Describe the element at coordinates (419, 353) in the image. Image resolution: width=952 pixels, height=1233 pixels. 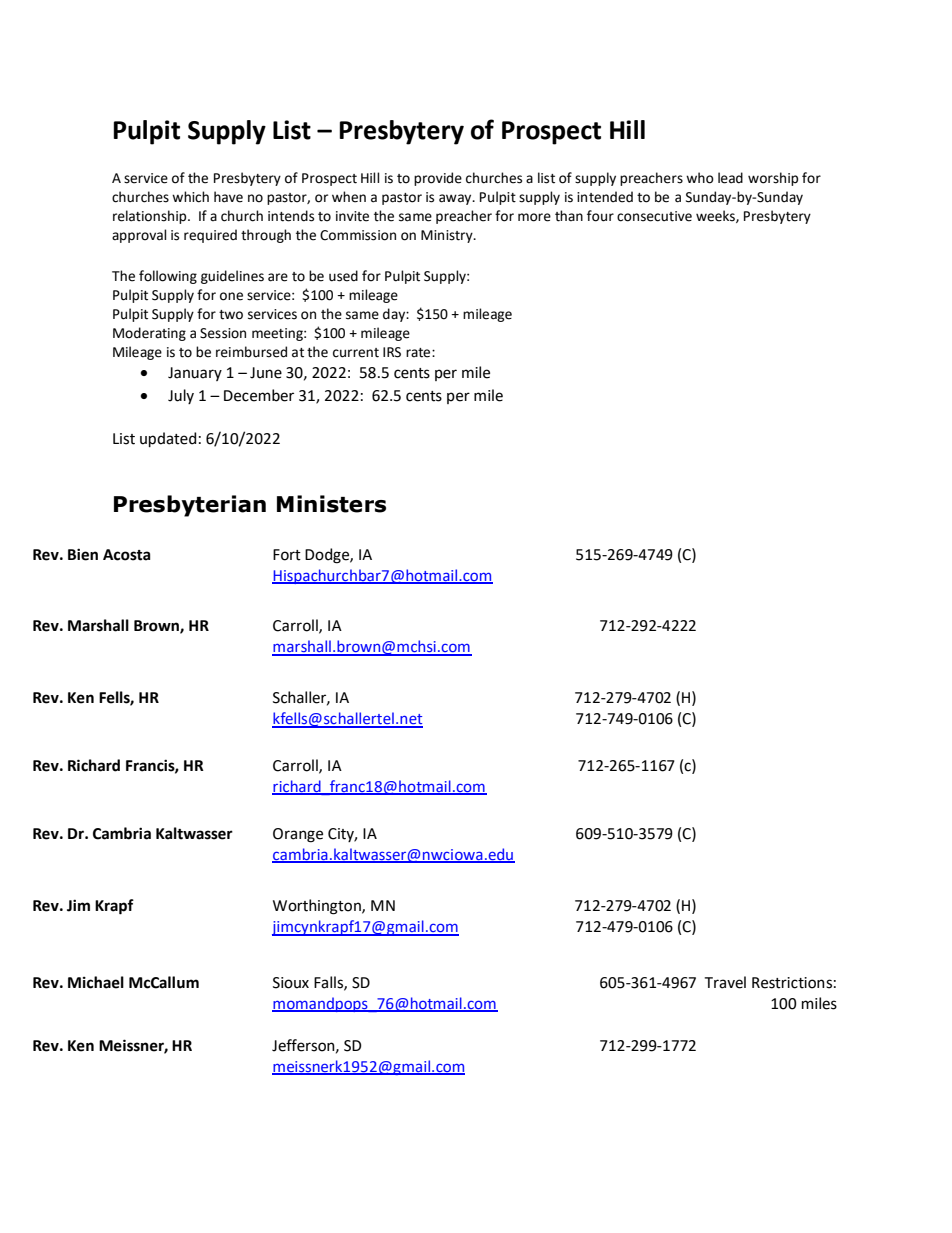
I see `rate` at that location.
